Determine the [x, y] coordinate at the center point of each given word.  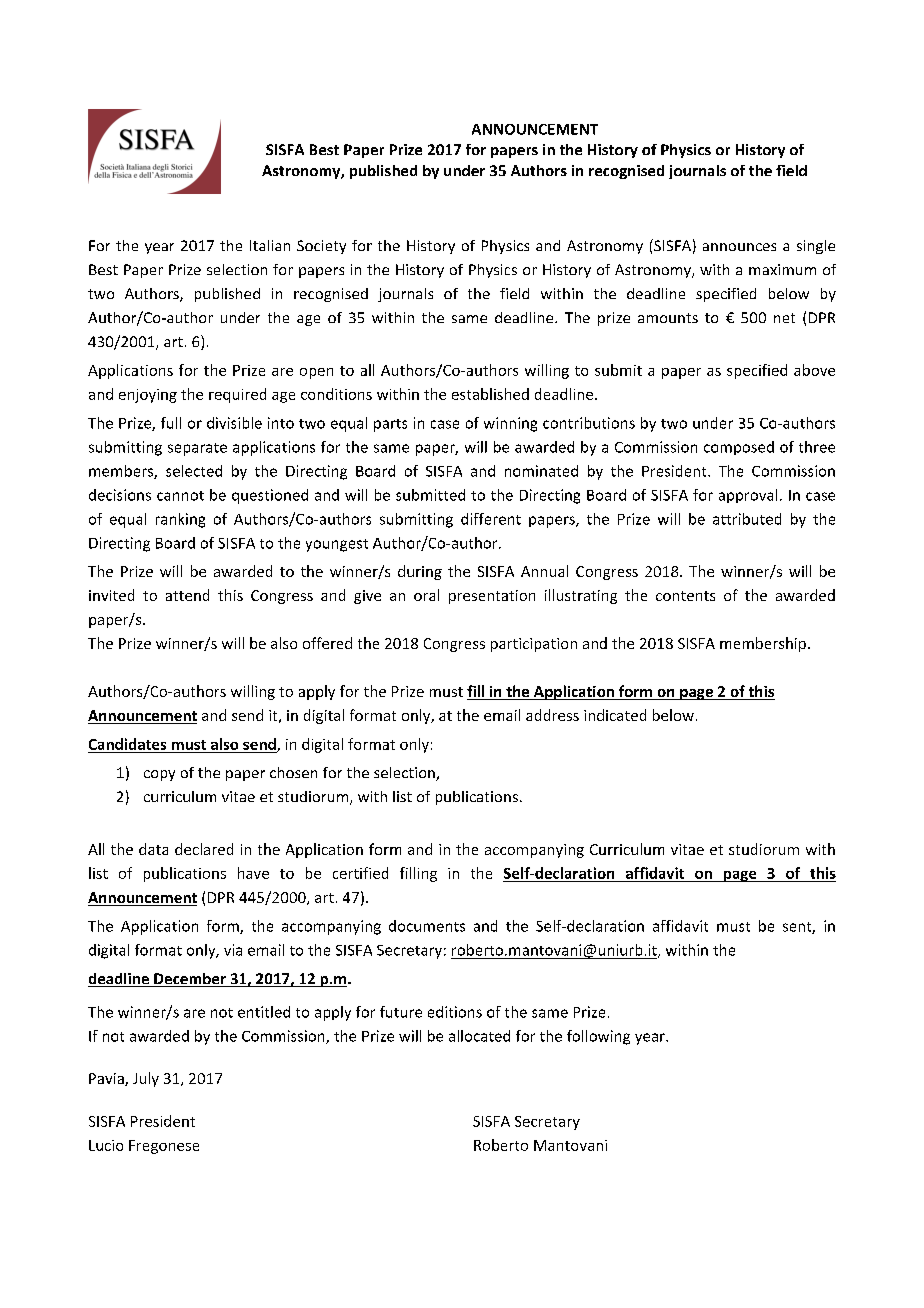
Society [321, 247]
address [552, 715]
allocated [479, 1036]
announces [739, 247]
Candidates [127, 744]
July [146, 1079]
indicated [615, 715]
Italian [270, 245]
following [598, 1037]
